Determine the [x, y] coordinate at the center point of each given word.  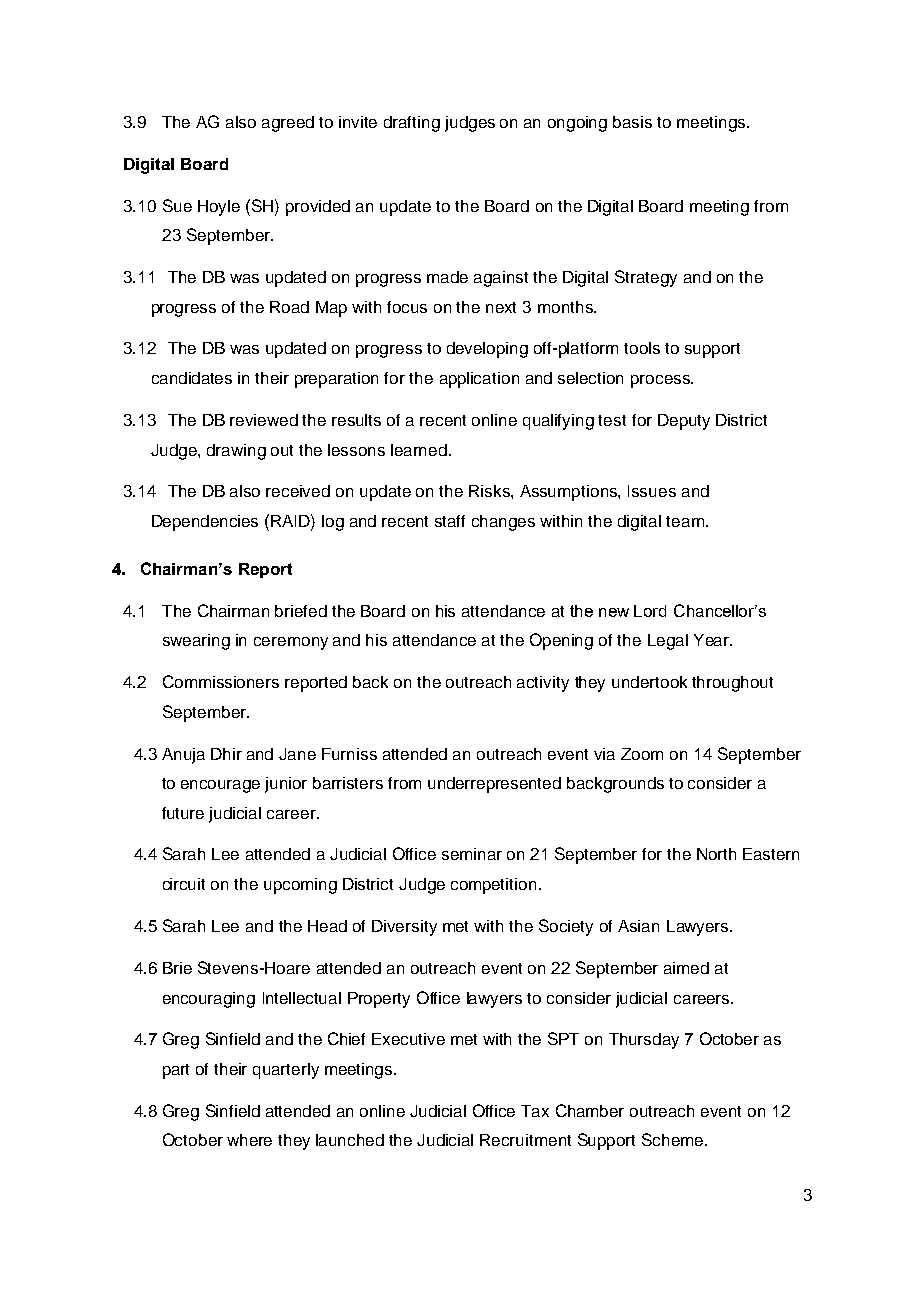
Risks [490, 491]
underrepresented [494, 785]
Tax [535, 1111]
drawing [236, 452]
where [249, 1140]
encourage [220, 786]
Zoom [642, 754]
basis [632, 122]
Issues [652, 491]
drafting [412, 124]
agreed [288, 124]
